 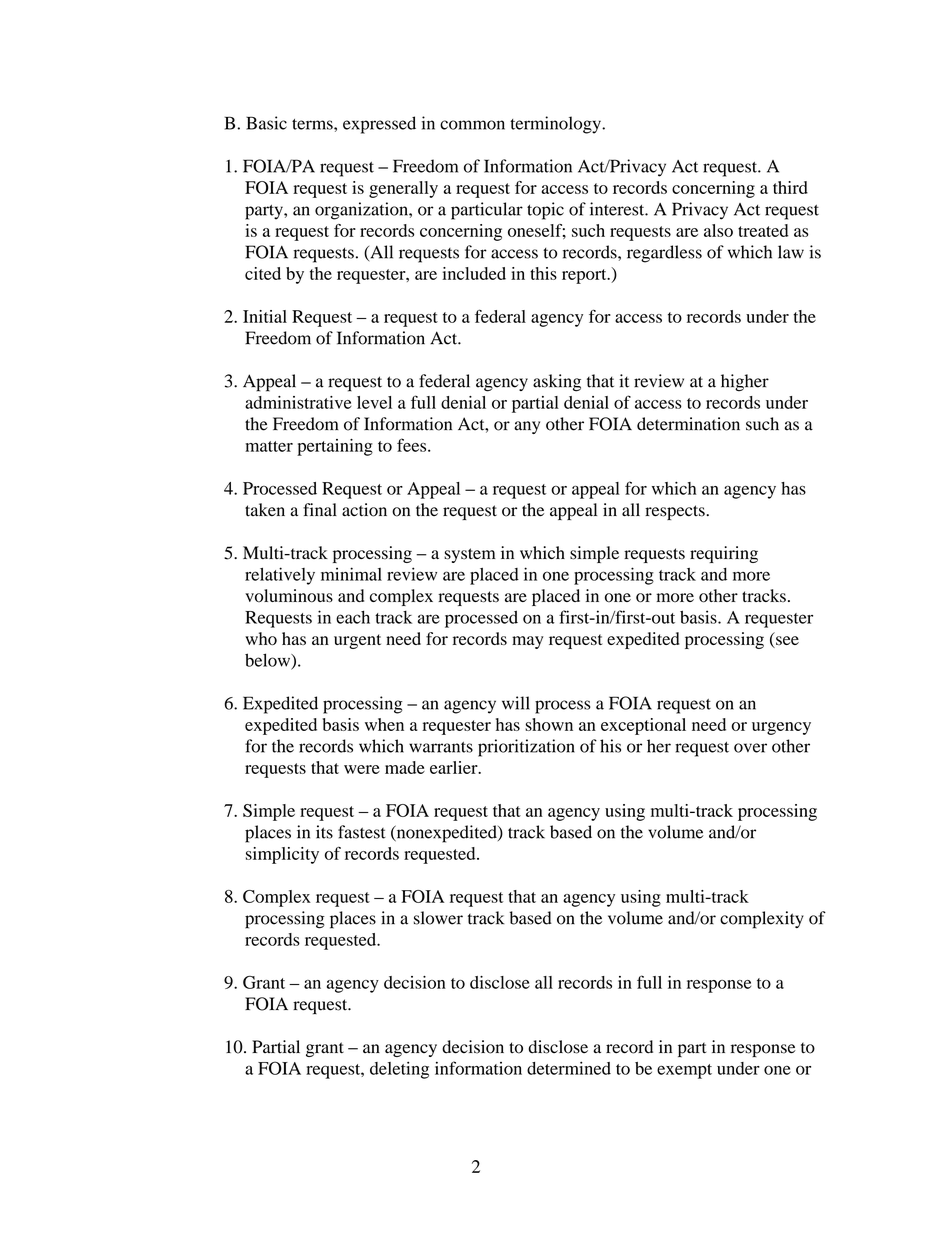 I want to click on system, so click(x=470, y=555).
